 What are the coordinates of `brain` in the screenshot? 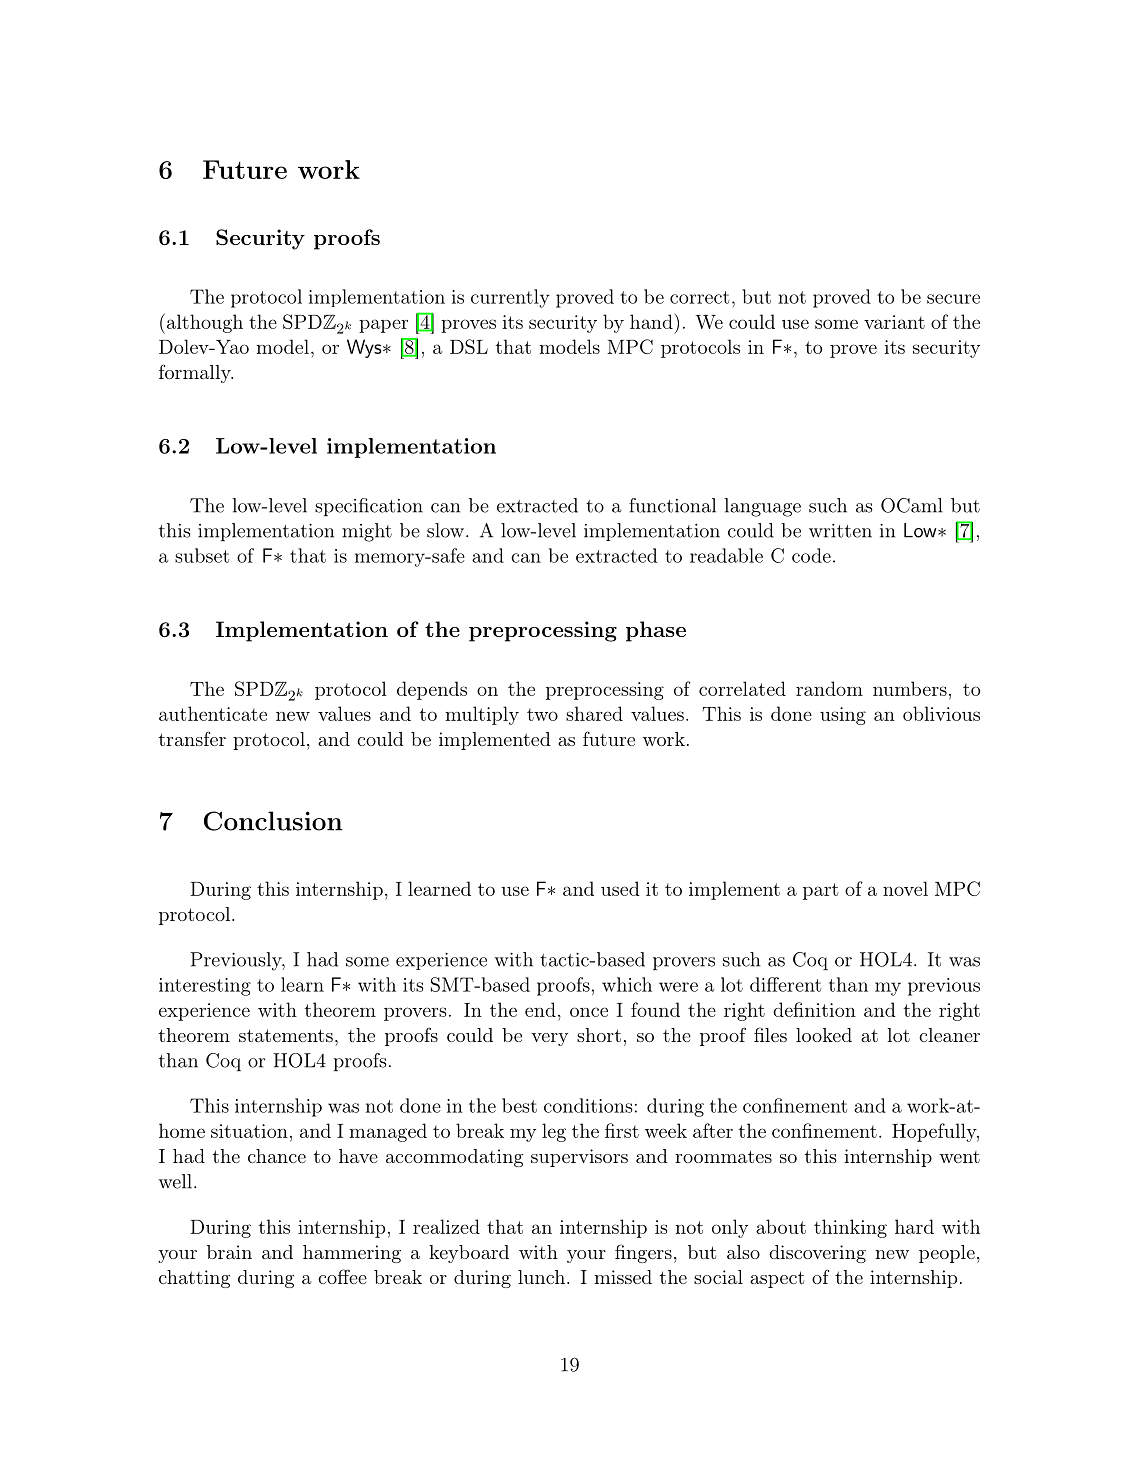 It's located at (229, 1252).
